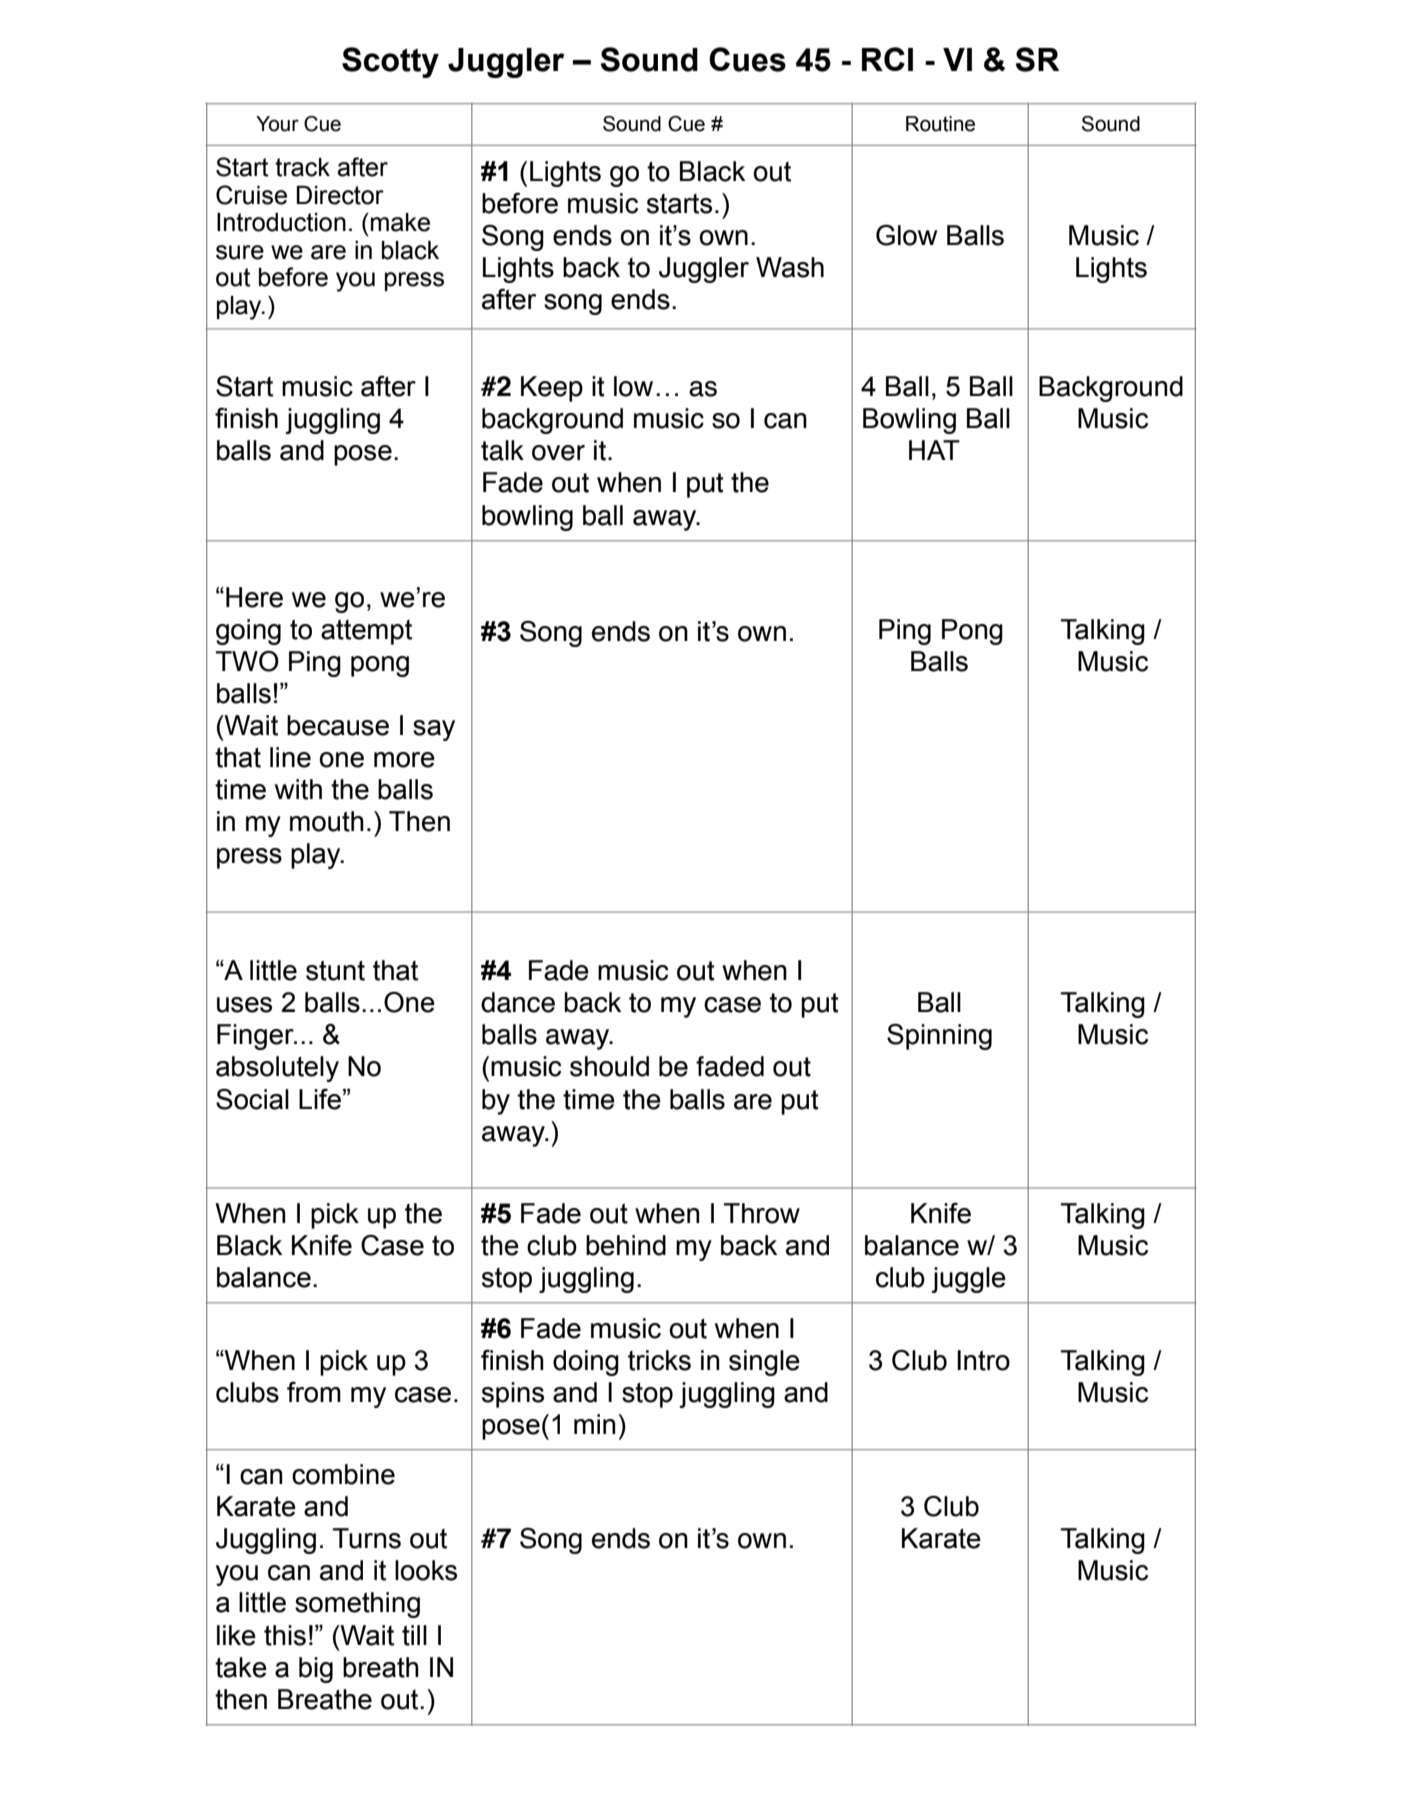 This screenshot has width=1402, height=1814. I want to click on mouth, so click(327, 821).
